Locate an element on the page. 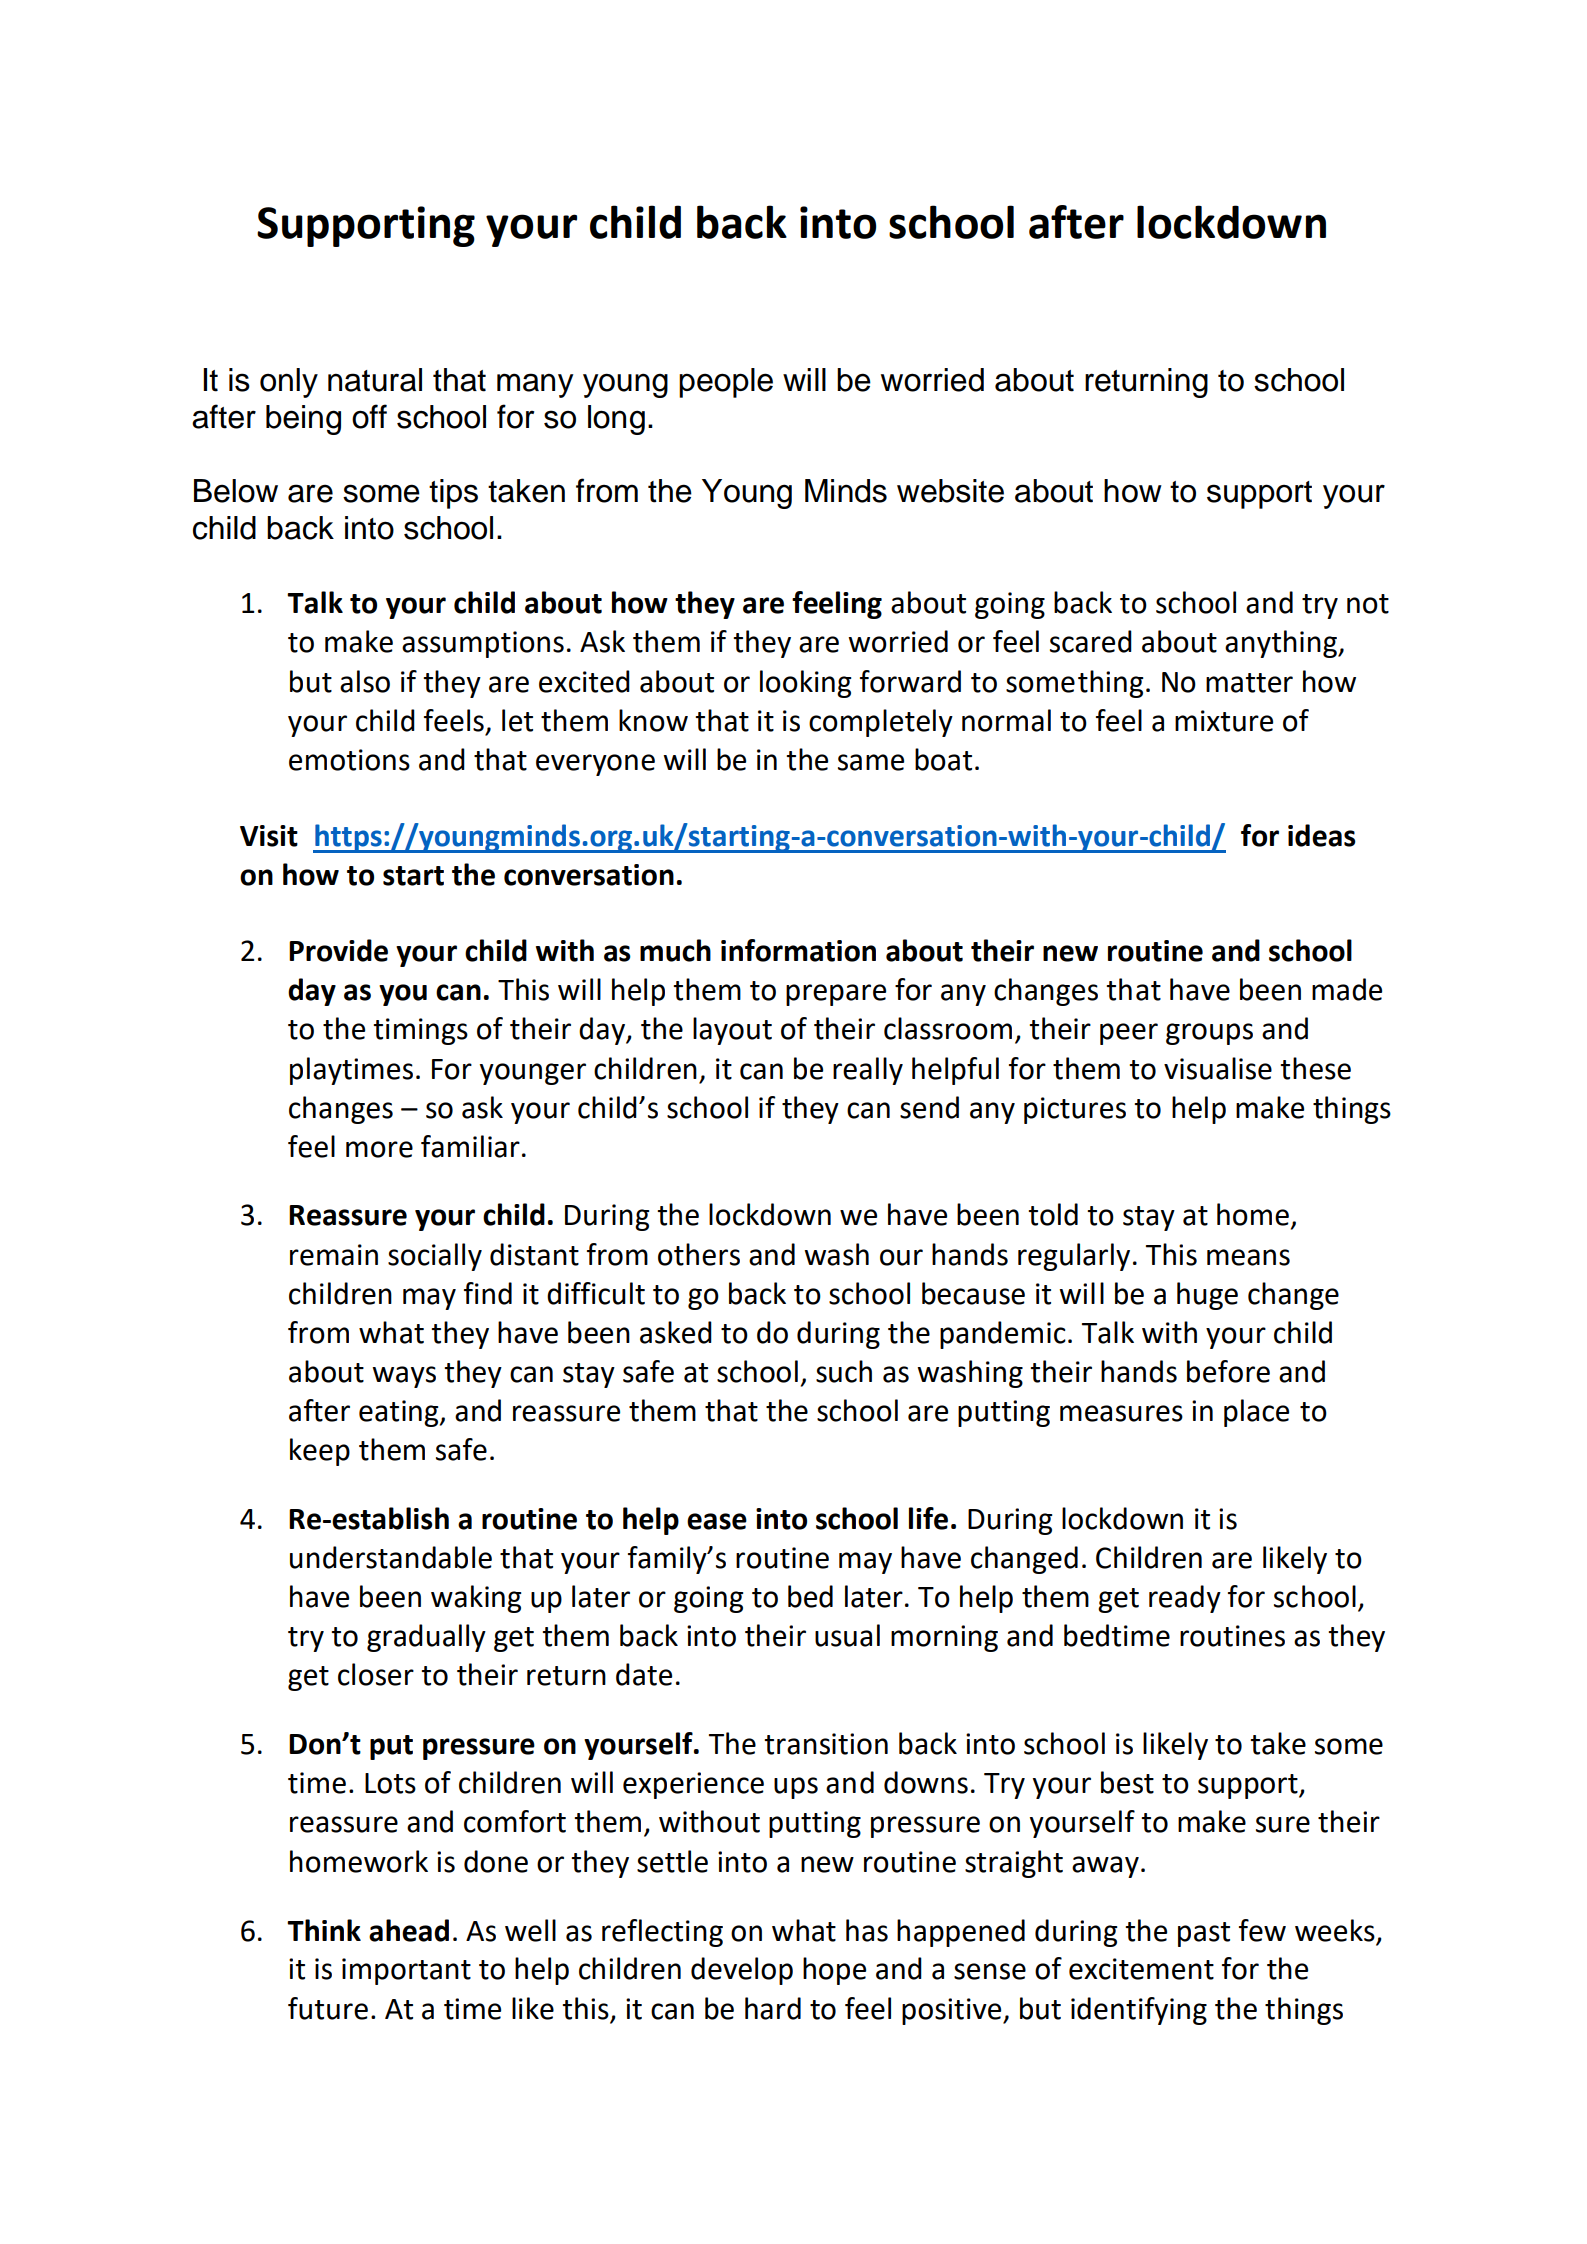 The width and height of the page is (1587, 2244). important is located at coordinates (406, 1971).
